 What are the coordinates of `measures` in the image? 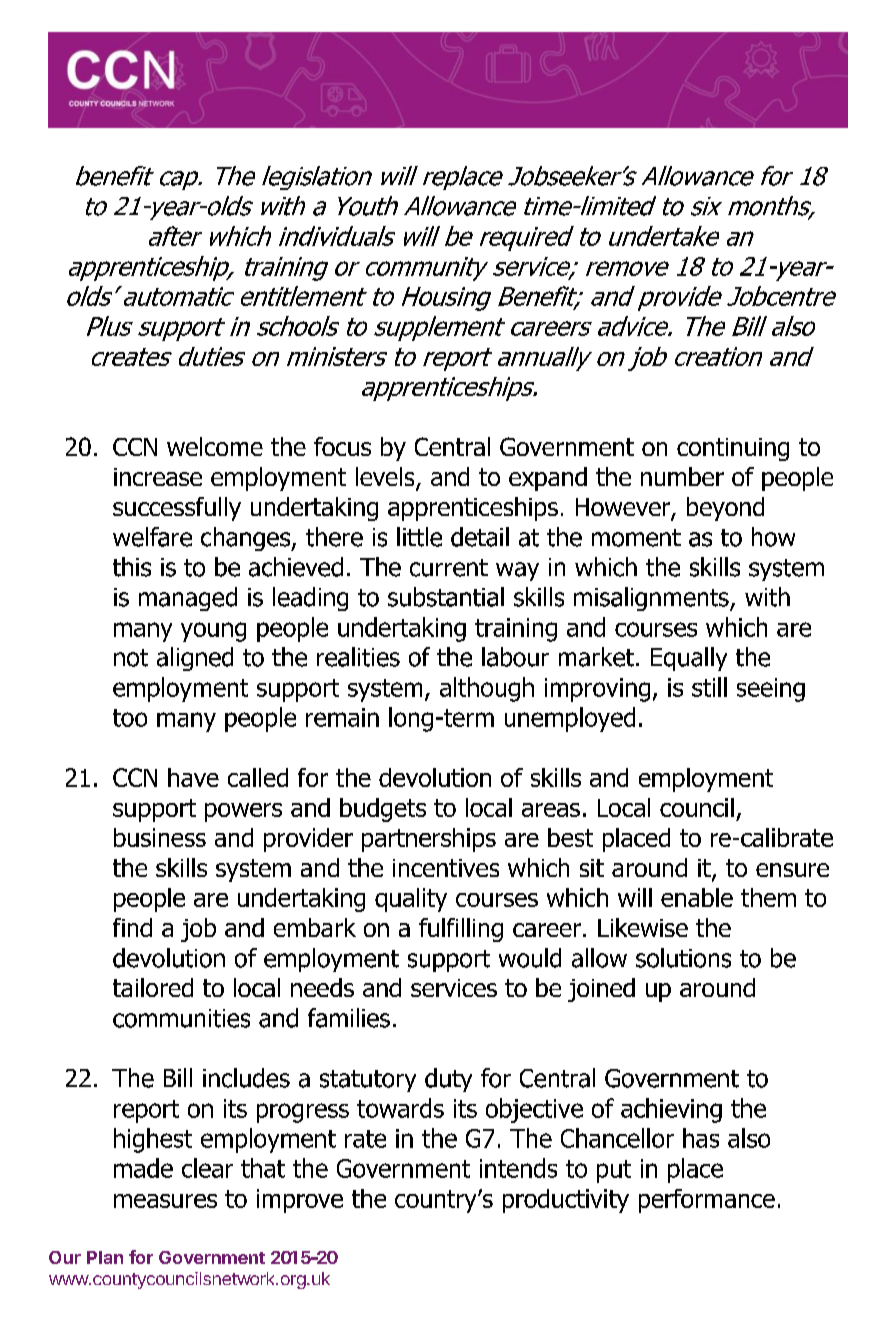 It's located at (165, 1201).
